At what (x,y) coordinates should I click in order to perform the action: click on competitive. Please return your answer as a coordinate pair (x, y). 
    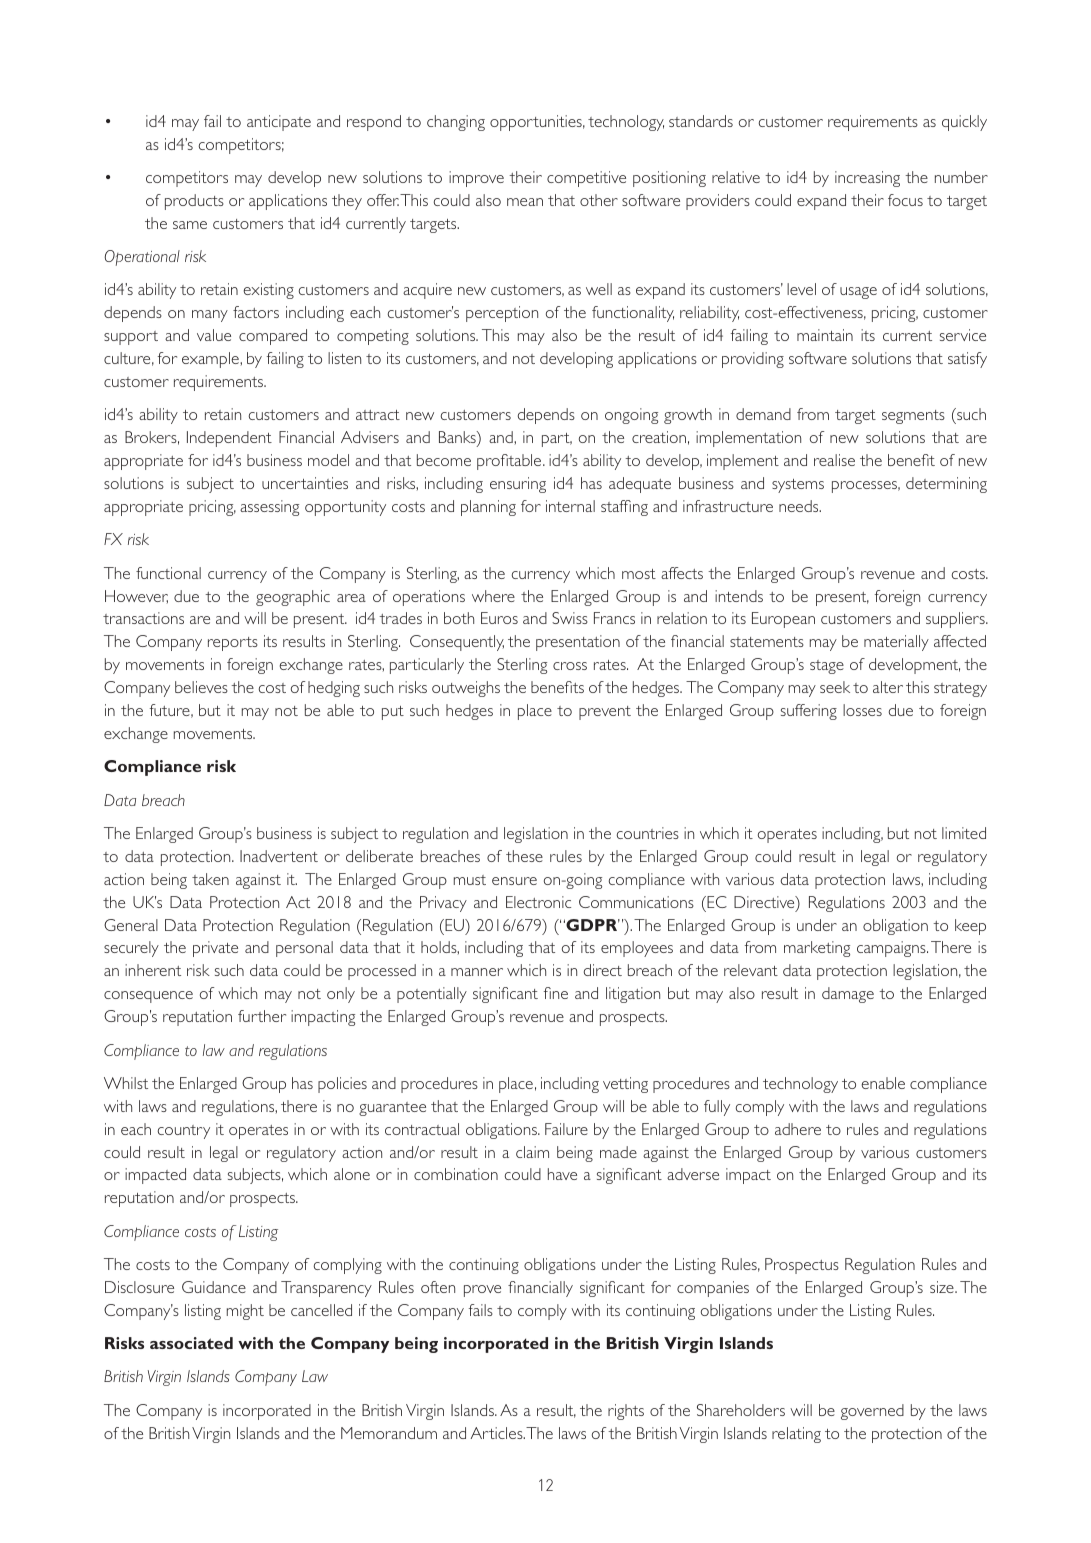
    Looking at the image, I should click on (586, 179).
